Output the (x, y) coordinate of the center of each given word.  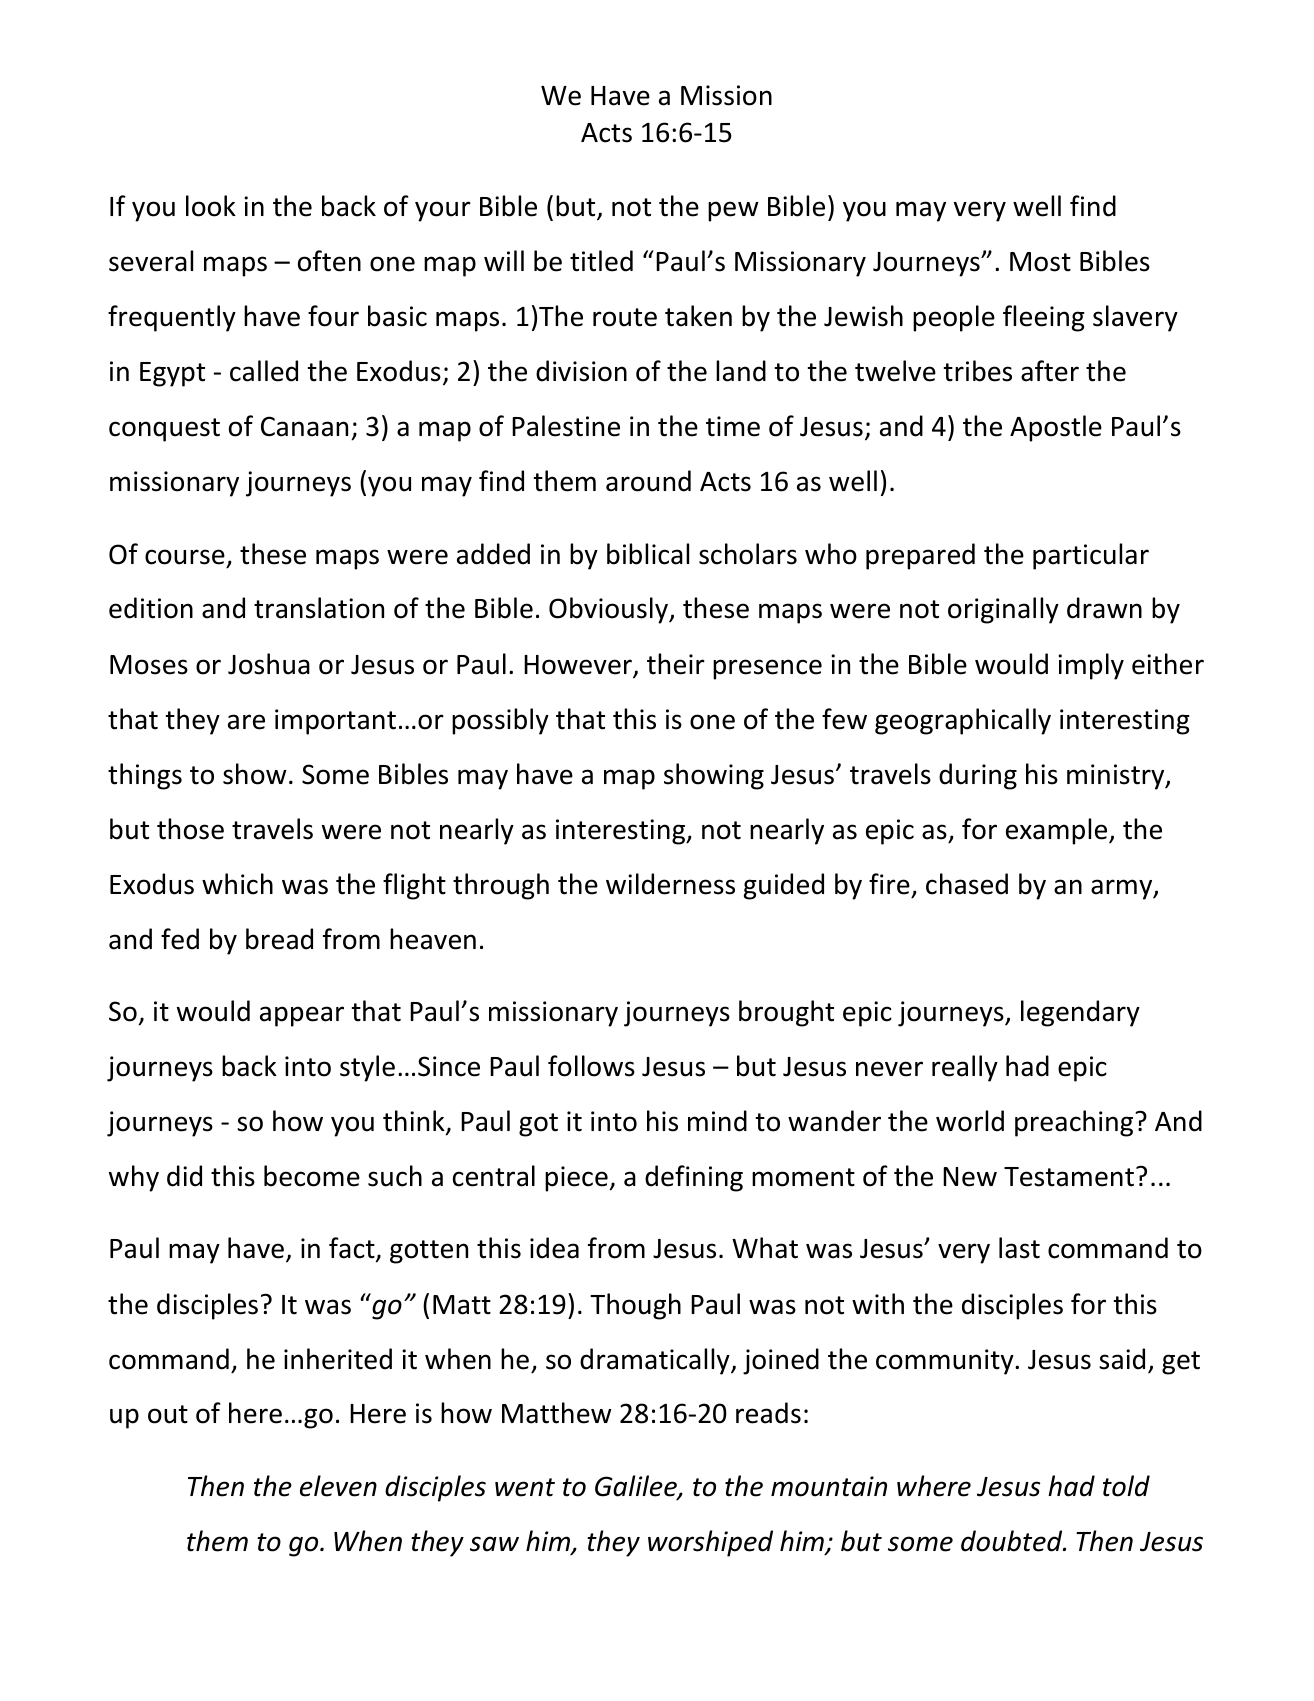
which (237, 884)
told (1126, 1486)
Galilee (637, 1487)
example (1058, 831)
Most (1040, 262)
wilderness (670, 884)
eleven (338, 1486)
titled (601, 261)
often (329, 261)
